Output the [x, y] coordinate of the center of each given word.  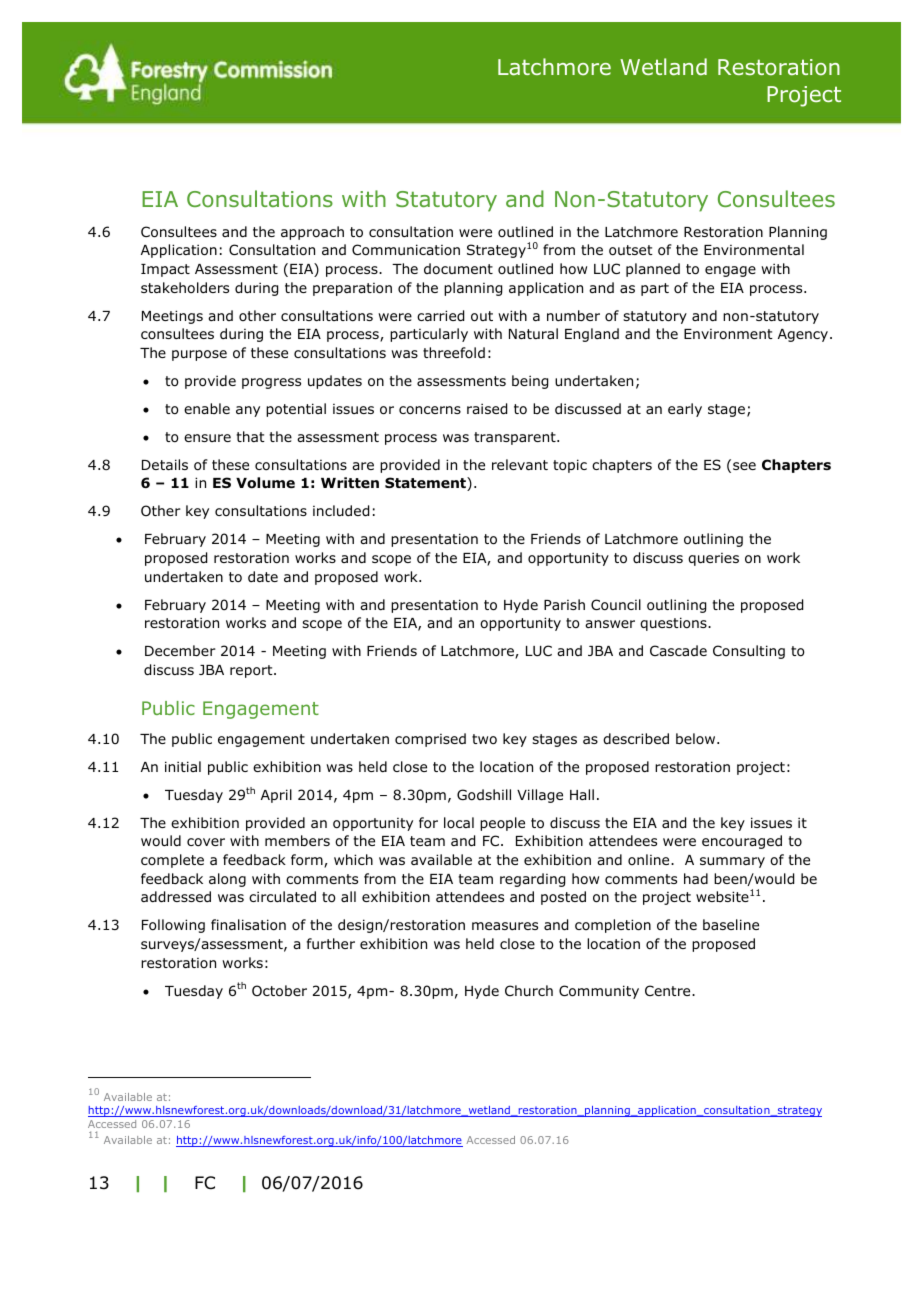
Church [529, 990]
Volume [265, 483]
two [484, 739]
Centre [669, 990]
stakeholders [185, 287]
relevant [520, 464]
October [279, 991]
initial [183, 766]
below [697, 738]
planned [653, 270]
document [458, 268]
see [744, 466]
